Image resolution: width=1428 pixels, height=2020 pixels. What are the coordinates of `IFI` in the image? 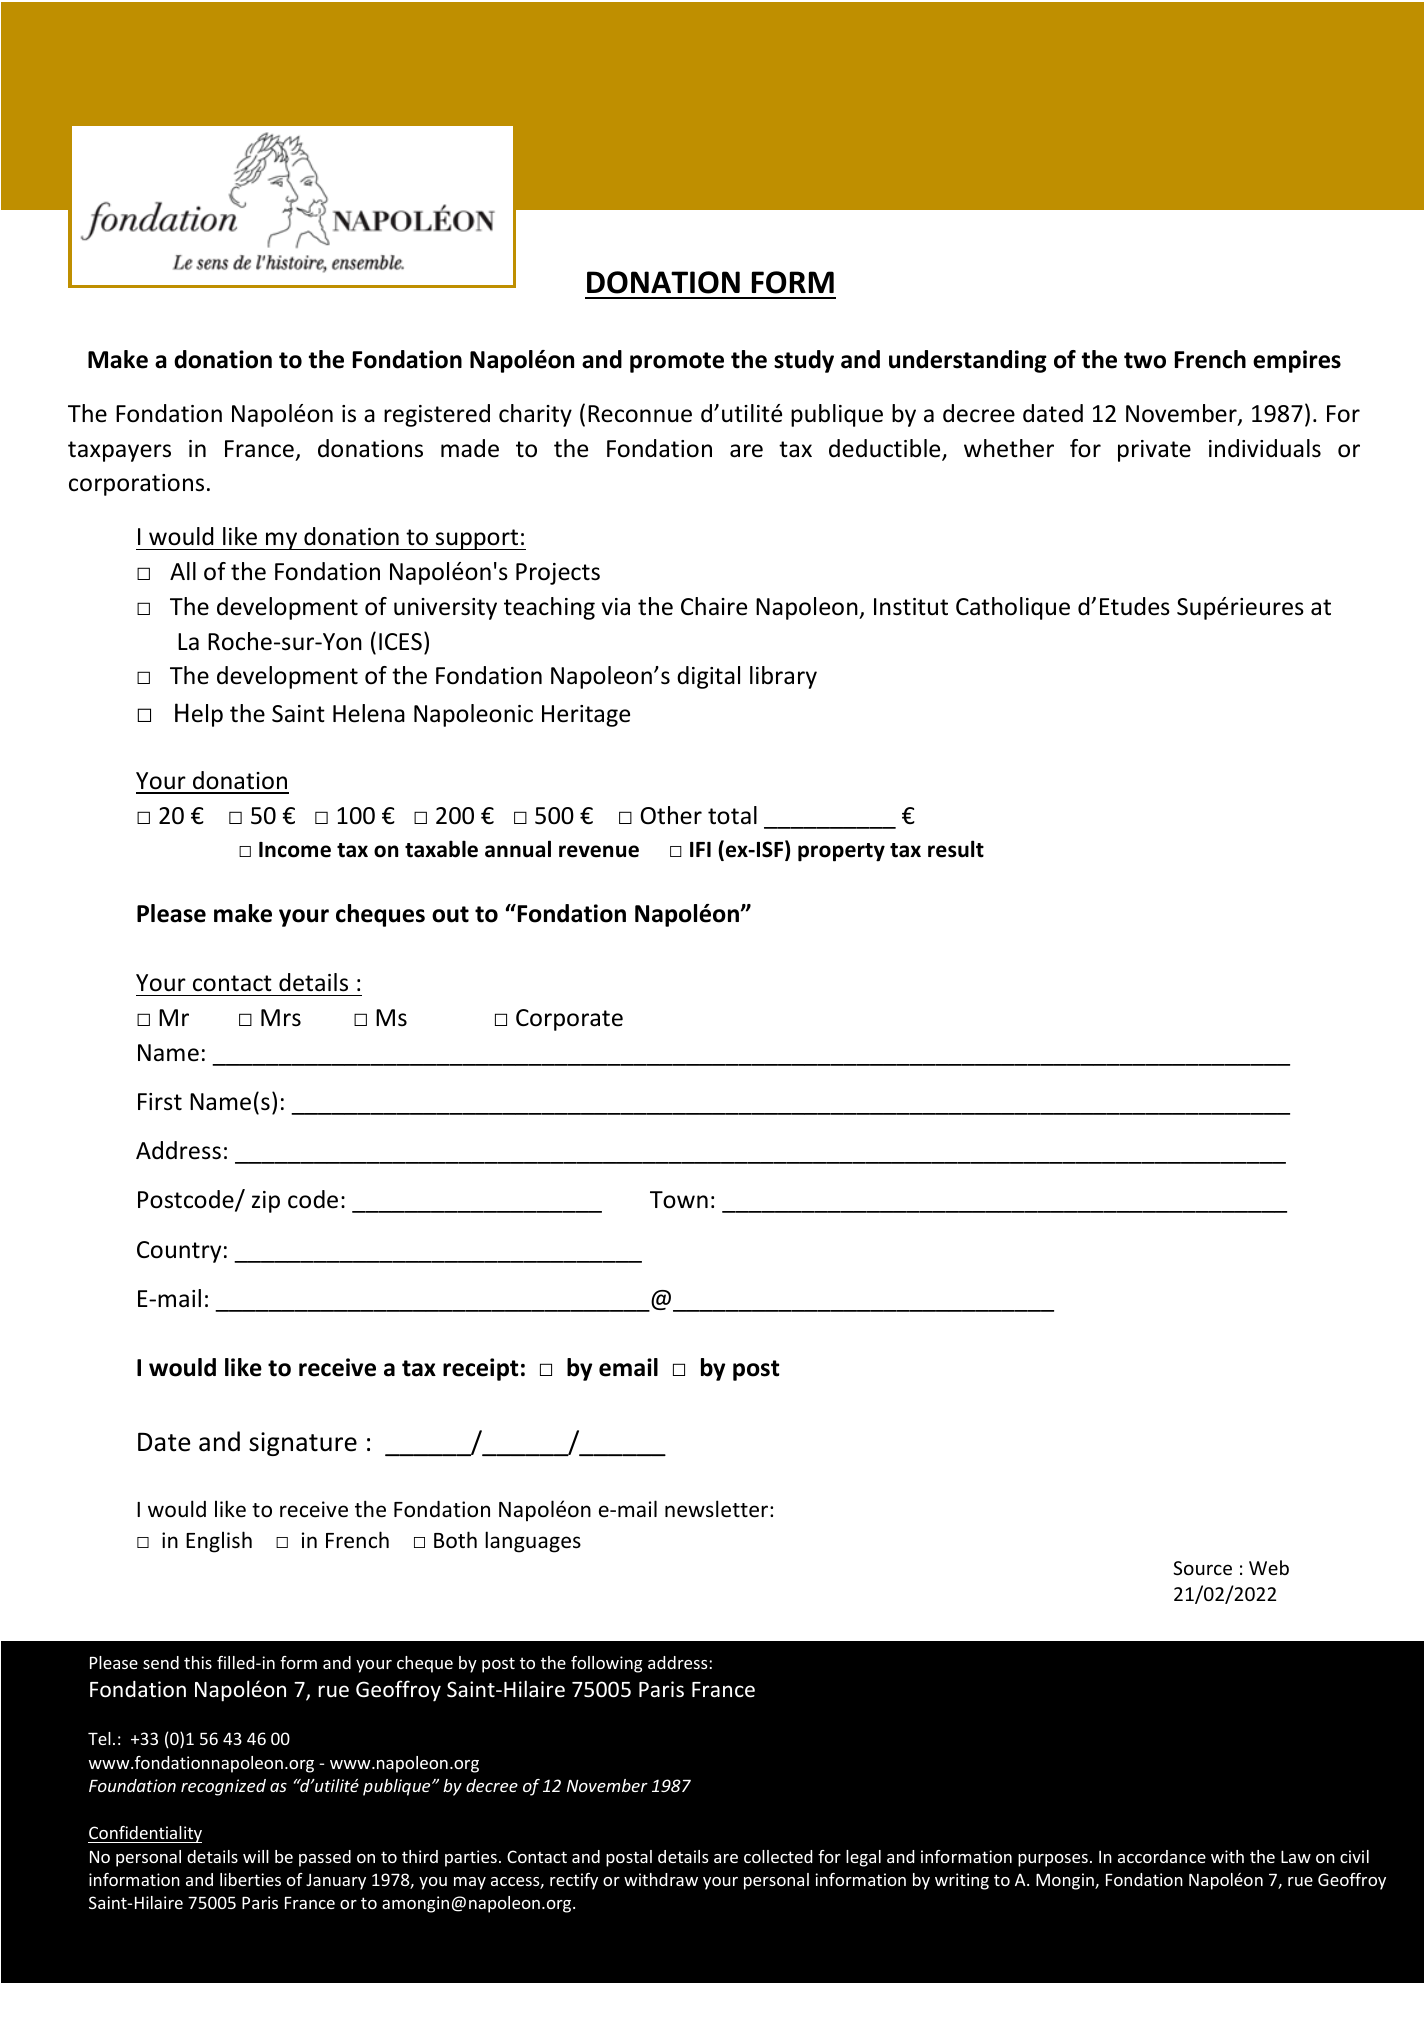 It's located at (700, 849).
